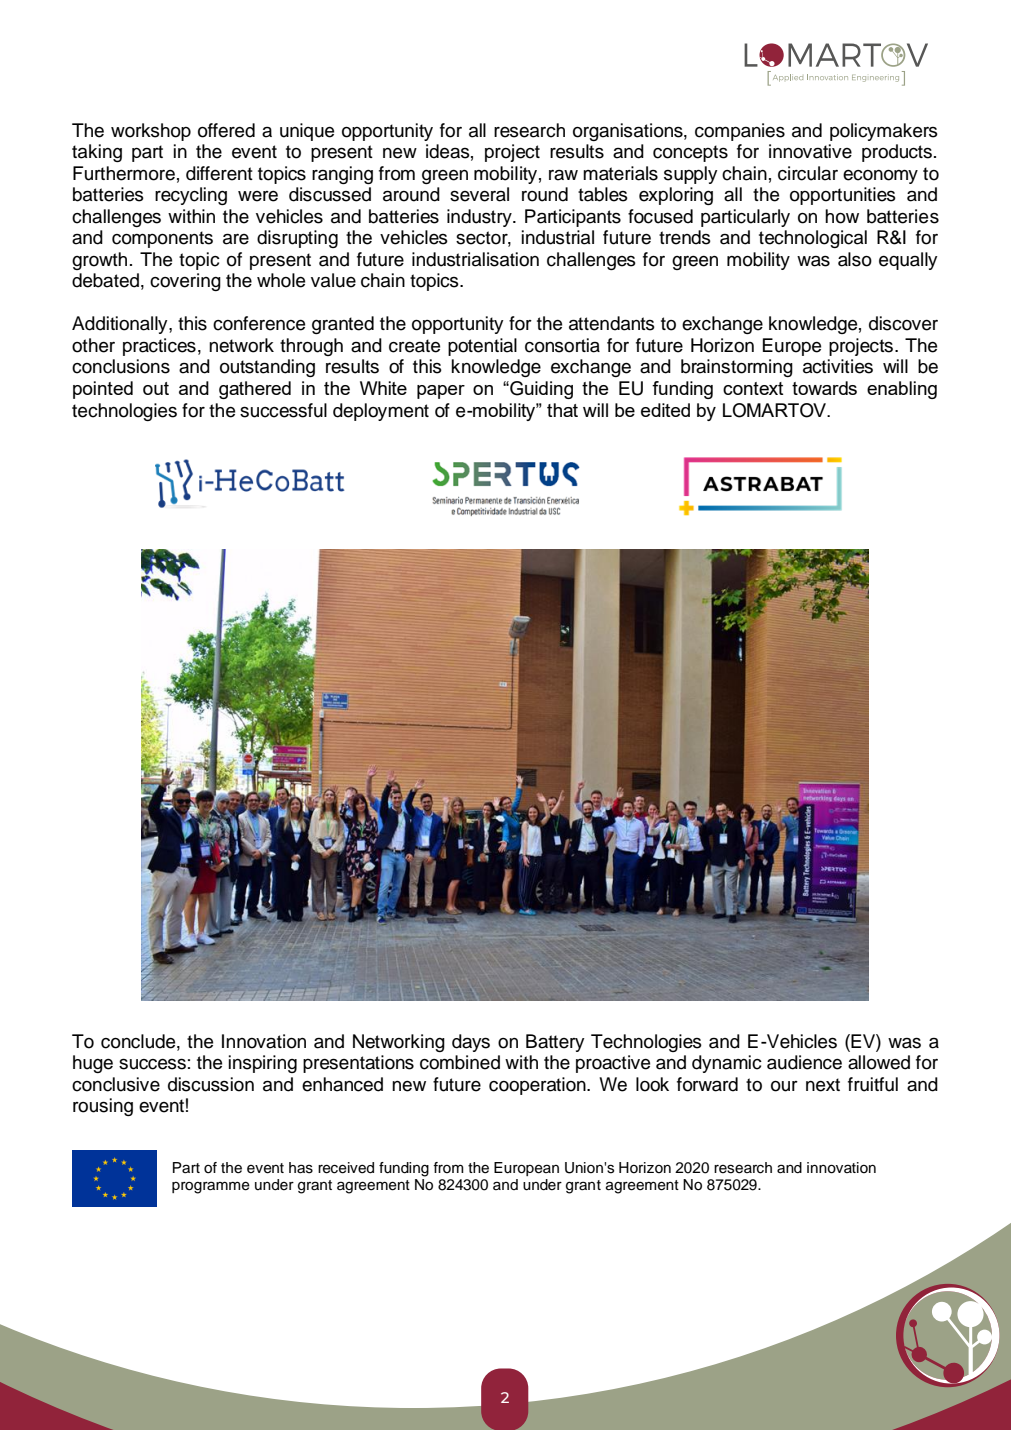  What do you see at coordinates (562, 410) in the screenshot?
I see `that` at bounding box center [562, 410].
